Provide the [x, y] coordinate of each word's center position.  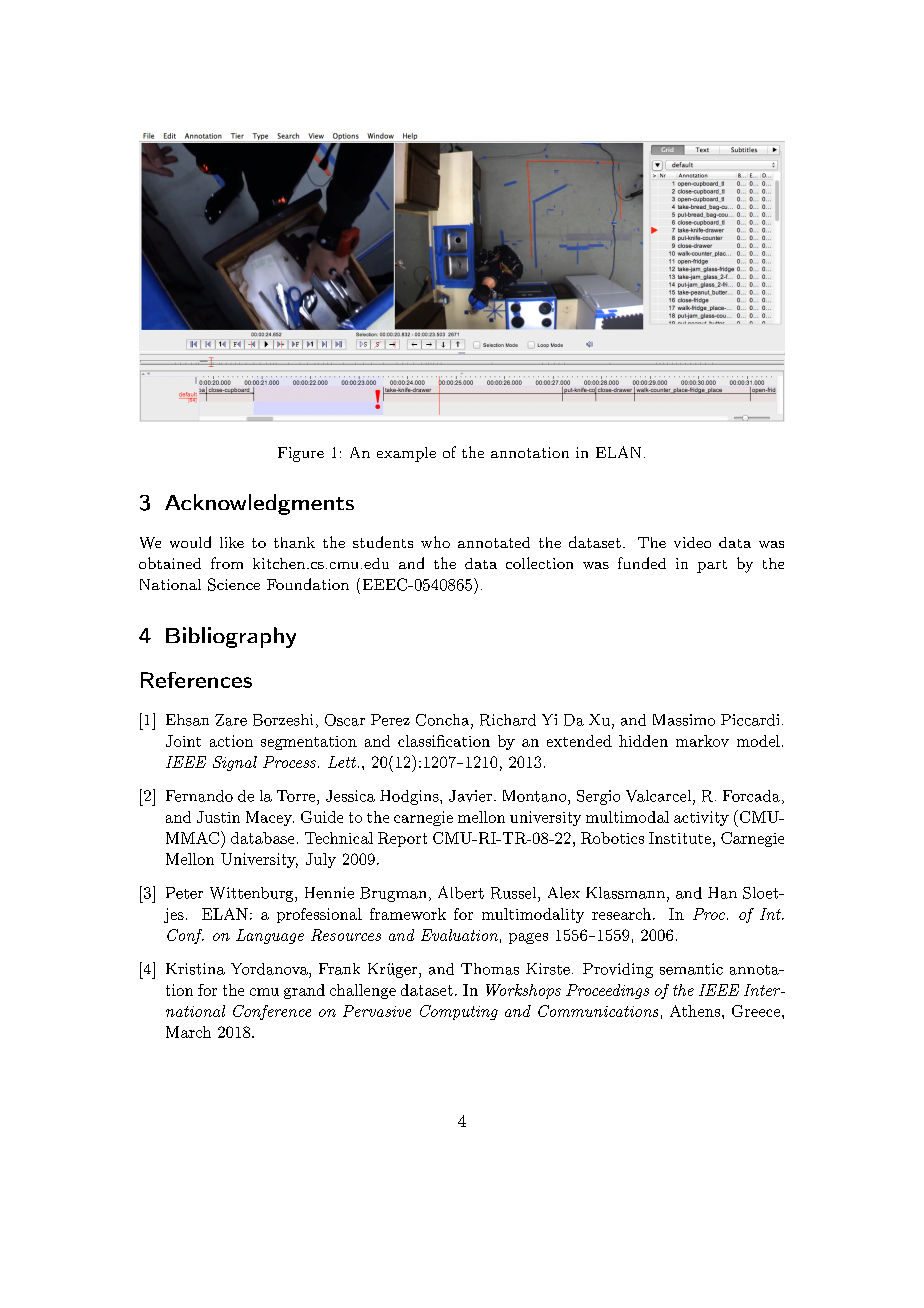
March [188, 1032]
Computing [459, 1012]
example [406, 454]
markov [702, 741]
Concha [444, 721]
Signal [235, 763]
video [692, 542]
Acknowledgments [259, 504]
